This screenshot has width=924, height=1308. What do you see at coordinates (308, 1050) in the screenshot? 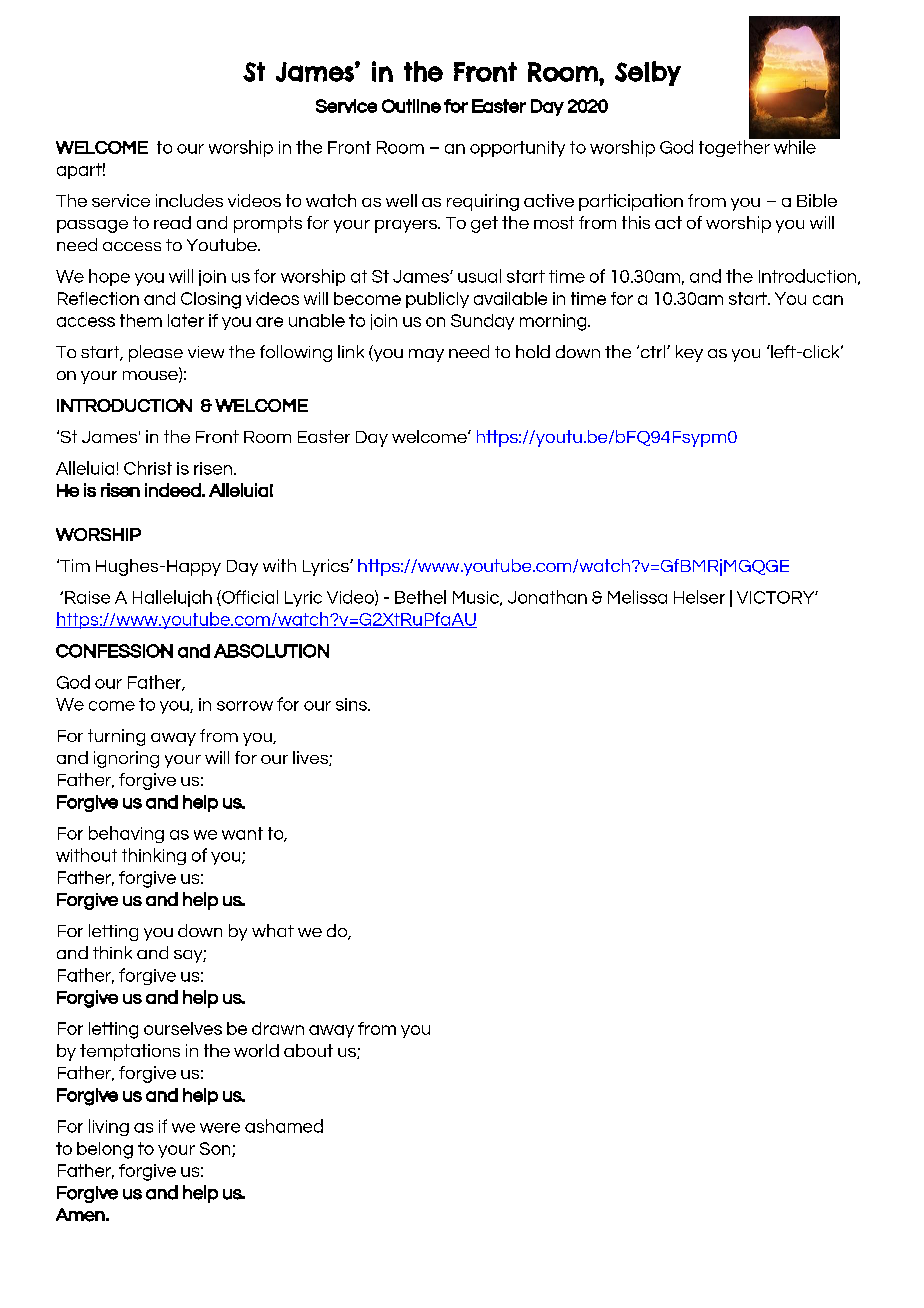
I see `about` at bounding box center [308, 1050].
